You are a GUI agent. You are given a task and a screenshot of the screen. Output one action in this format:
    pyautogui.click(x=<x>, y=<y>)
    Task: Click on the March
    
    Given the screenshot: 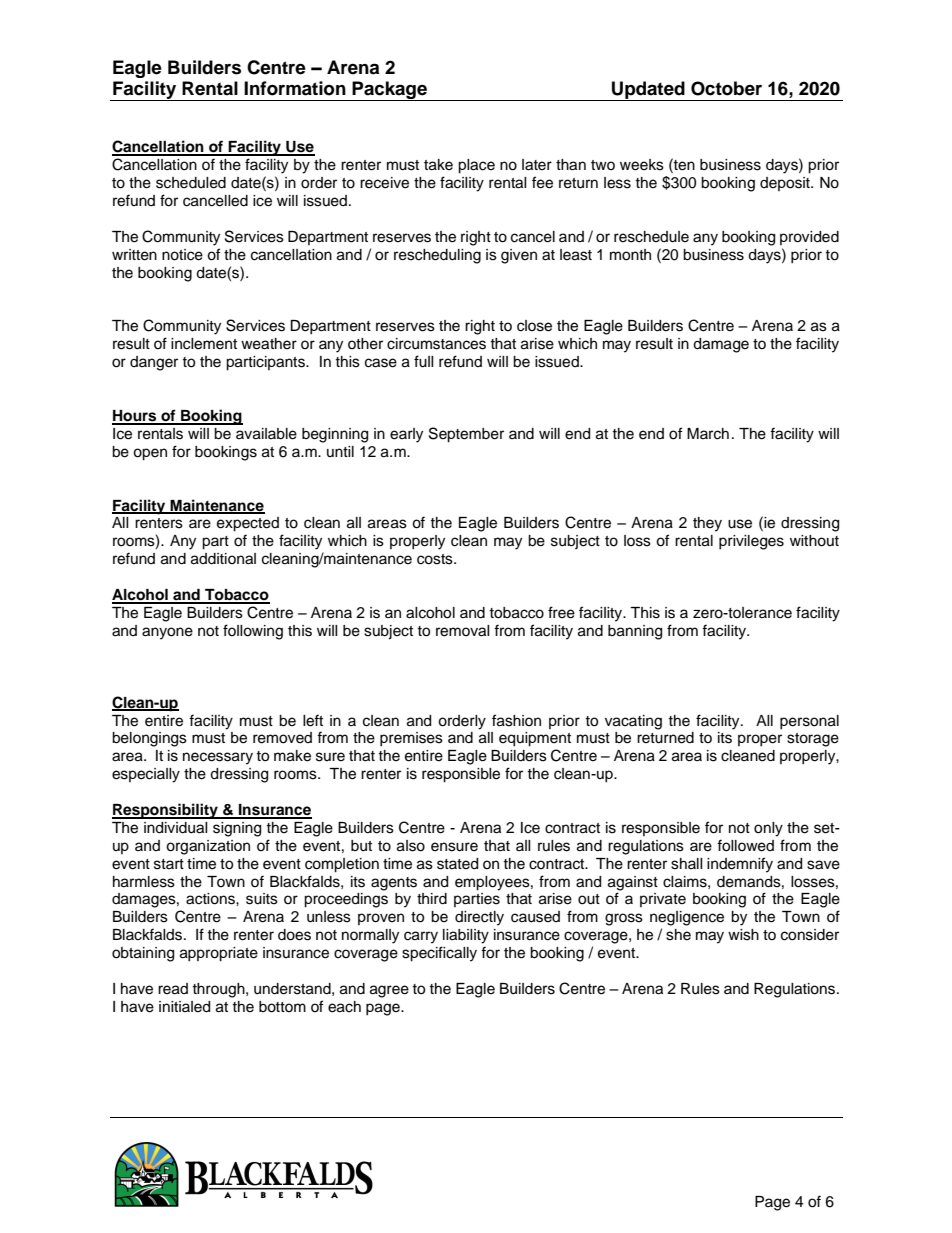 What is the action you would take?
    pyautogui.click(x=708, y=434)
